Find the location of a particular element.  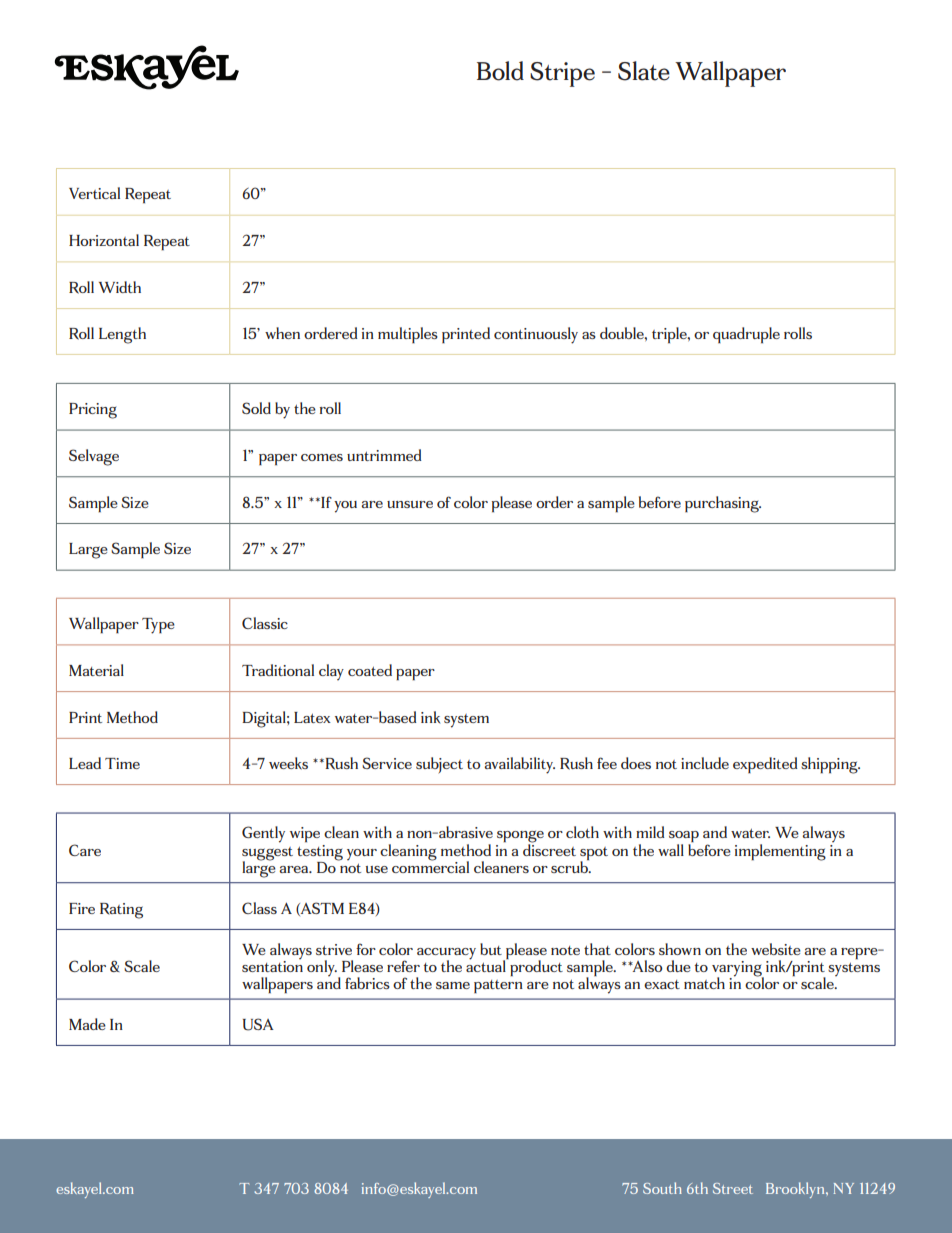

purchasing is located at coordinates (723, 504).
